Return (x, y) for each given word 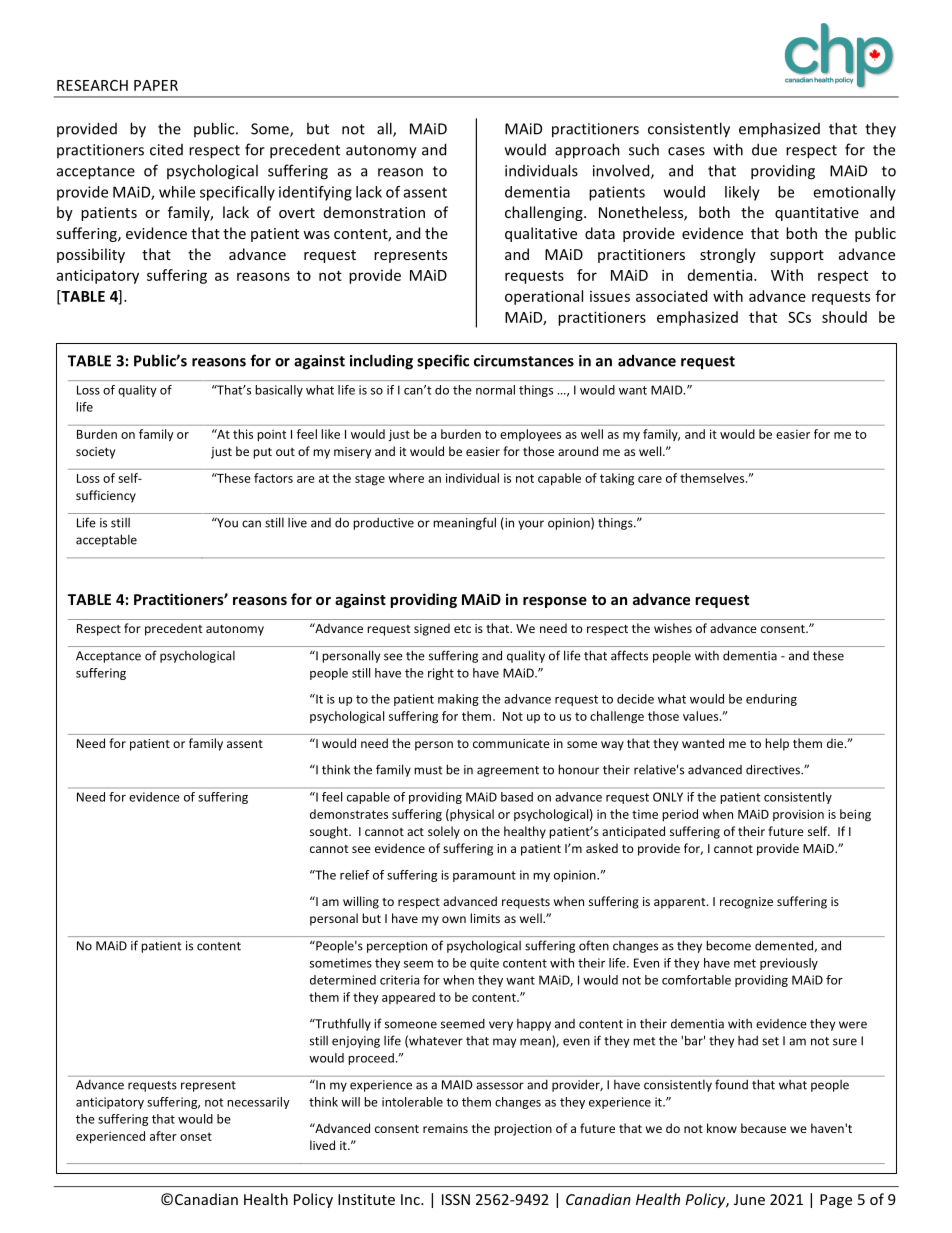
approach (587, 151)
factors (273, 478)
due (764, 149)
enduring (771, 700)
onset (196, 1136)
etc (462, 629)
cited (166, 150)
